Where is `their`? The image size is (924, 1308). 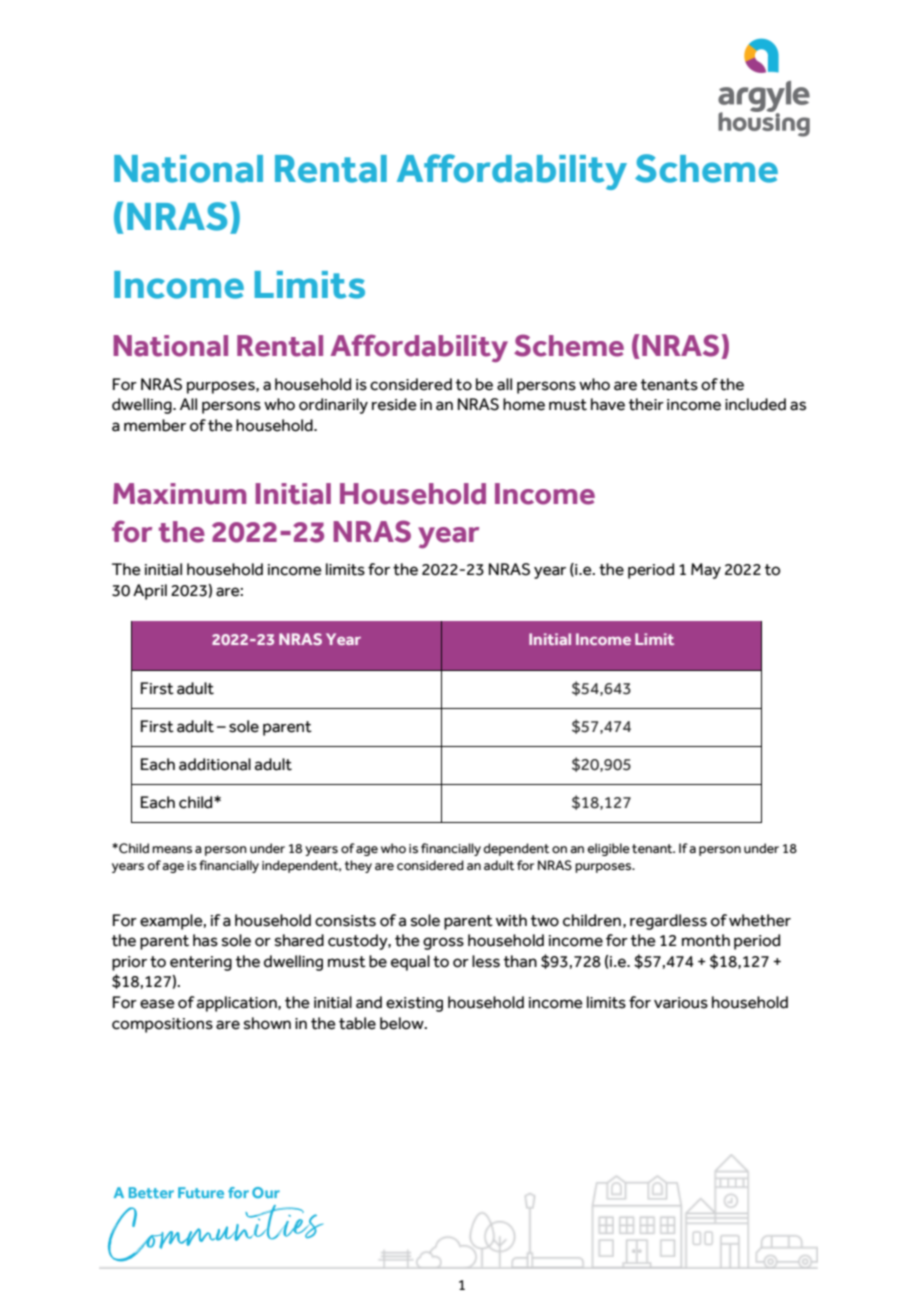
their is located at coordinates (646, 404).
